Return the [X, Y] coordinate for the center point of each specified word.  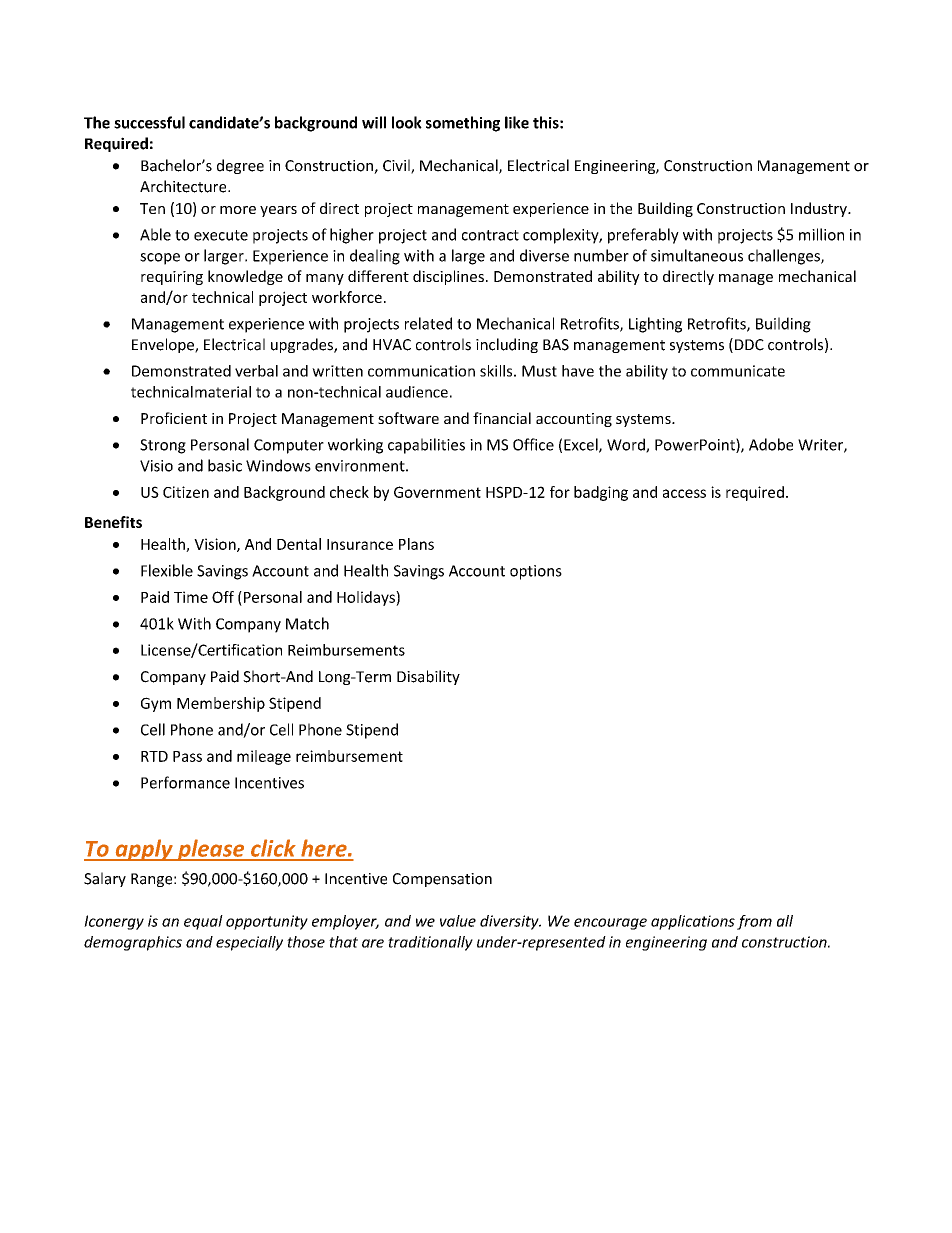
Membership [221, 704]
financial [502, 418]
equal [203, 922]
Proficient [174, 418]
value [458, 921]
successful [149, 122]
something [463, 124]
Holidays [367, 598]
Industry [820, 209]
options [536, 572]
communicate [738, 371]
